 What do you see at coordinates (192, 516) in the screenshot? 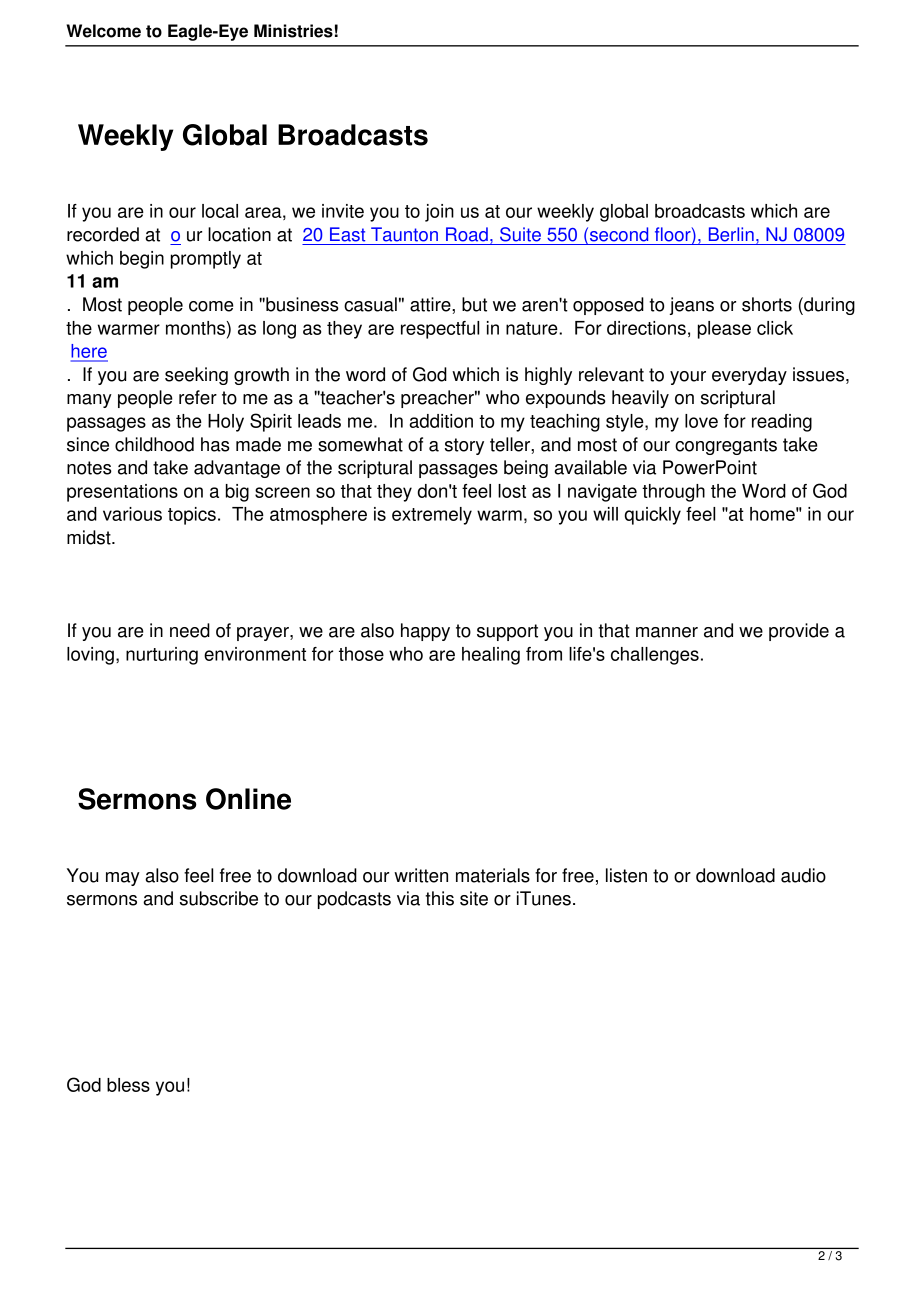
I see `topics` at bounding box center [192, 516].
